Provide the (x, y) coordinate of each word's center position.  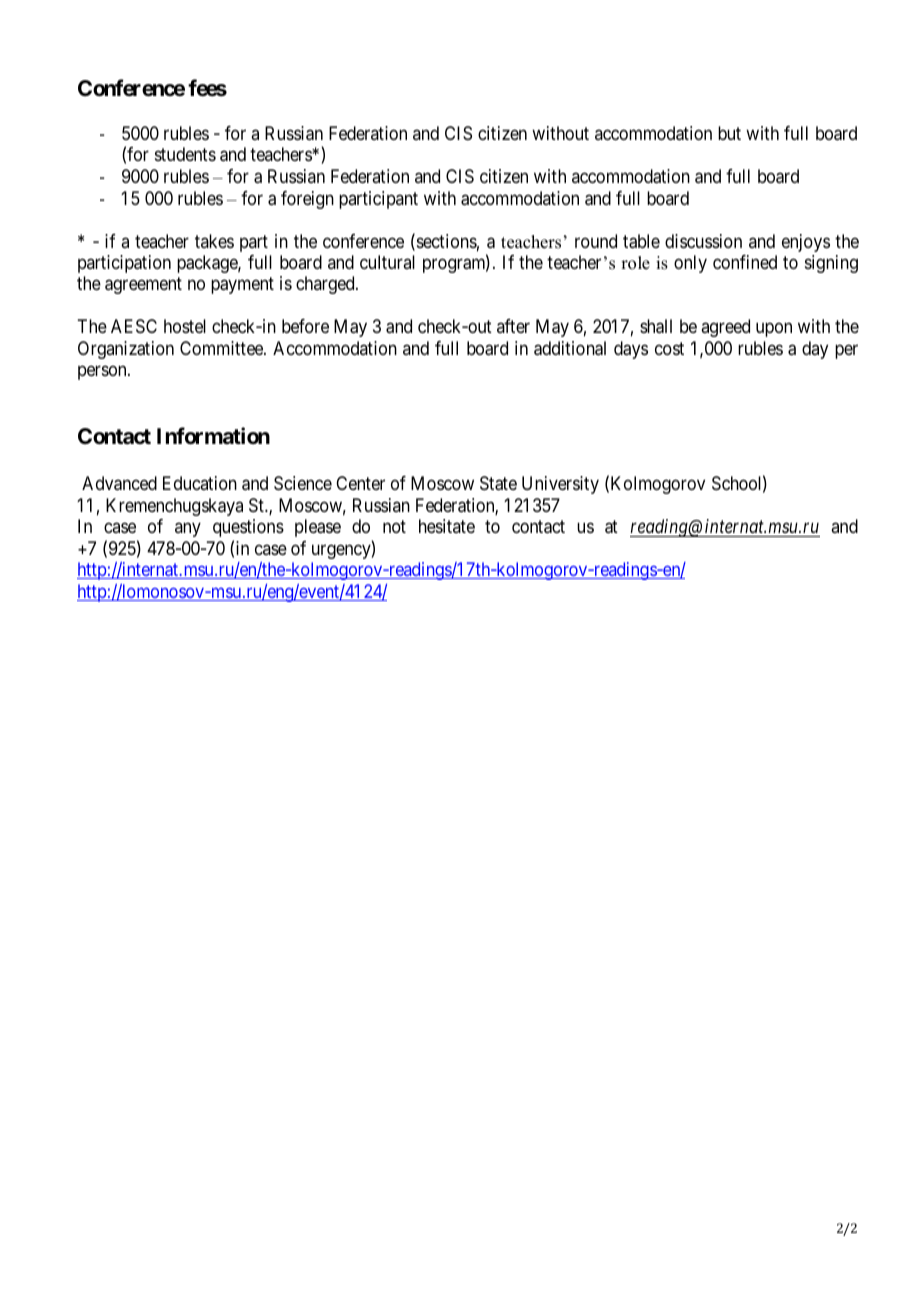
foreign (307, 200)
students (185, 154)
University (560, 485)
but (729, 133)
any (188, 530)
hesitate (447, 526)
